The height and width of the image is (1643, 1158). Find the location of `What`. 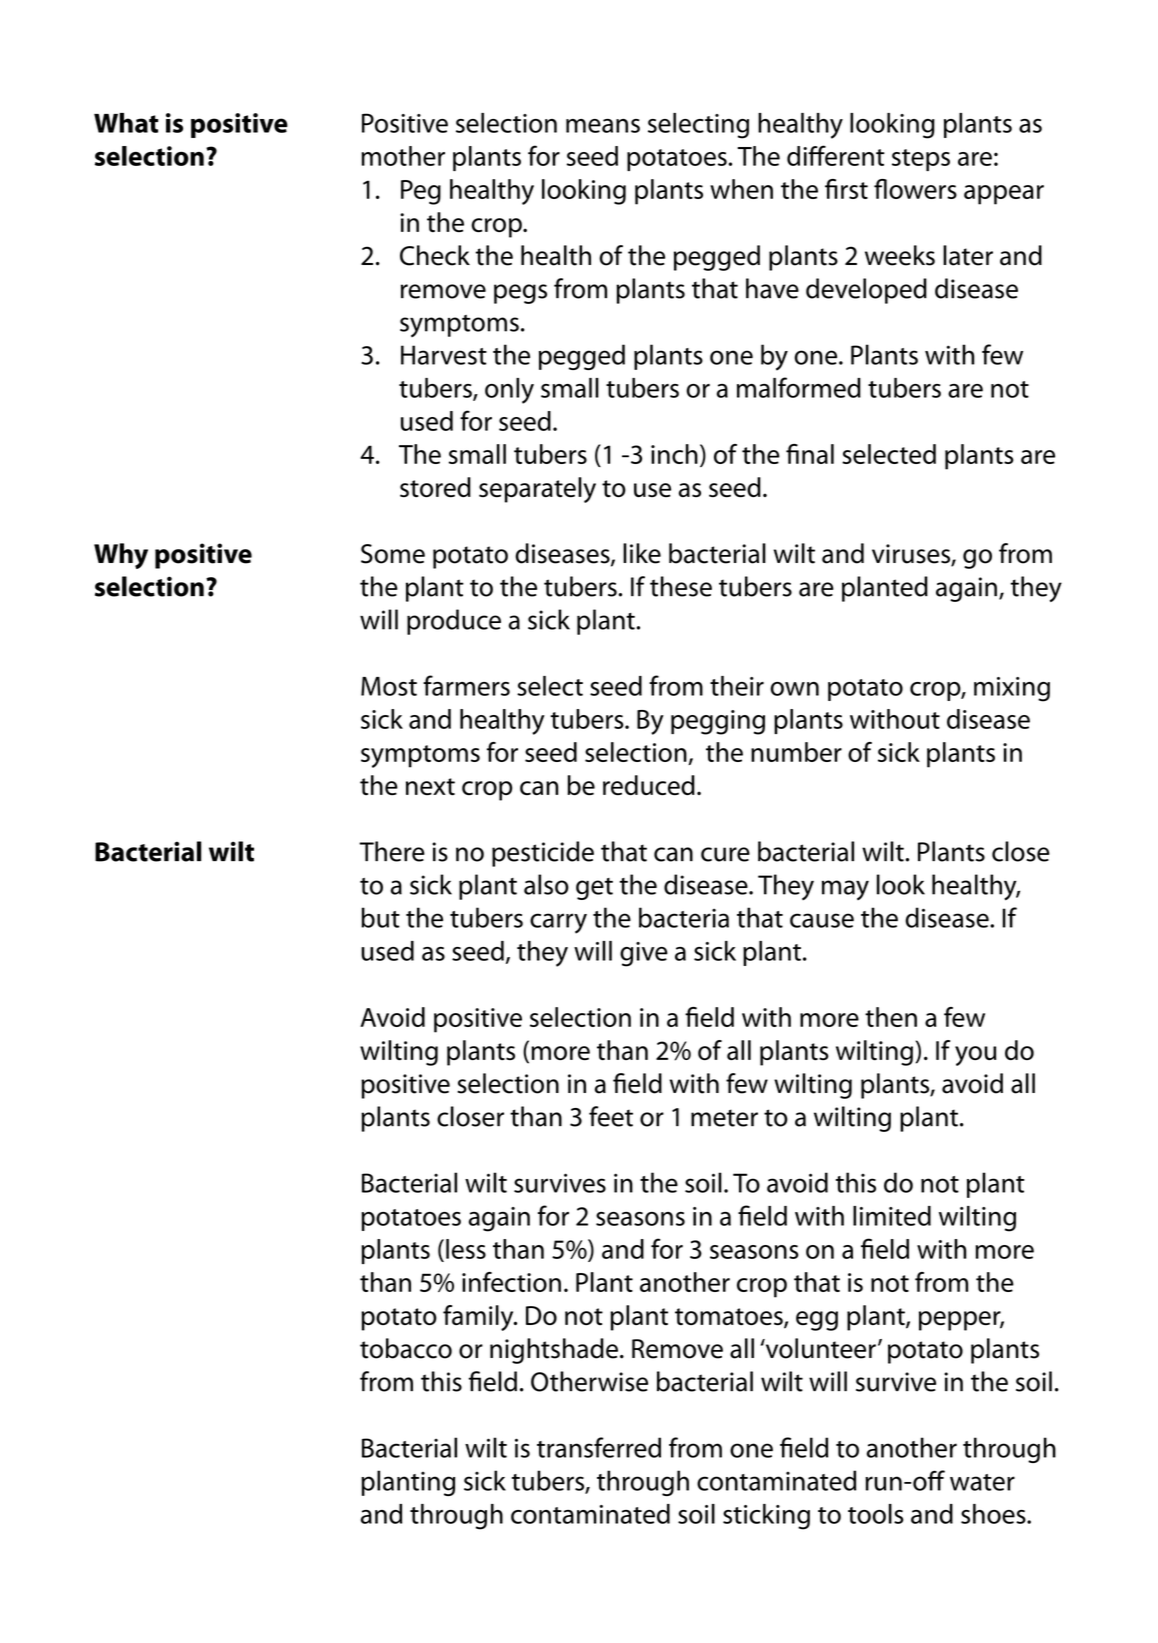

What is located at coordinates (126, 123).
